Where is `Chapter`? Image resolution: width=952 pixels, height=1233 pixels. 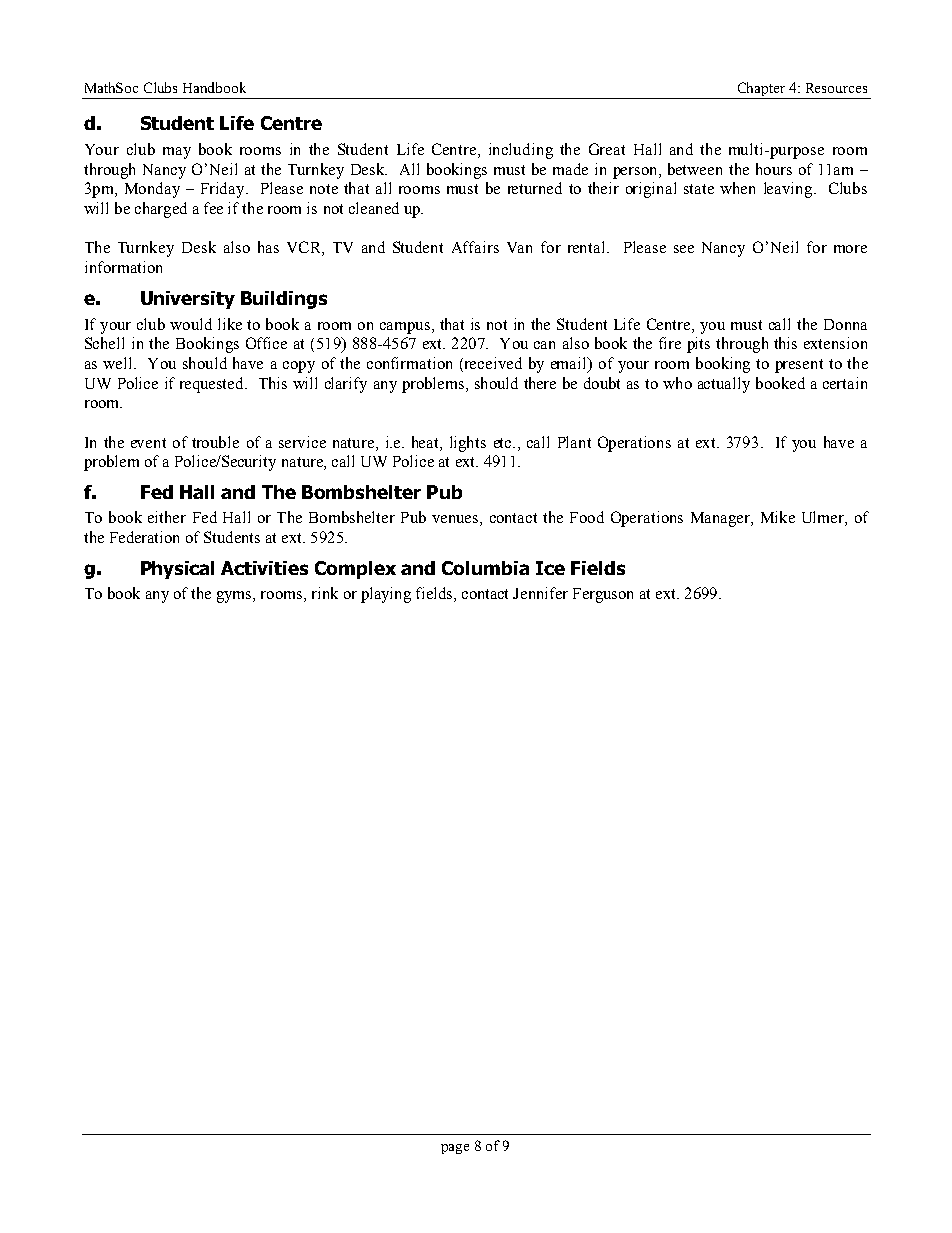 Chapter is located at coordinates (761, 90).
